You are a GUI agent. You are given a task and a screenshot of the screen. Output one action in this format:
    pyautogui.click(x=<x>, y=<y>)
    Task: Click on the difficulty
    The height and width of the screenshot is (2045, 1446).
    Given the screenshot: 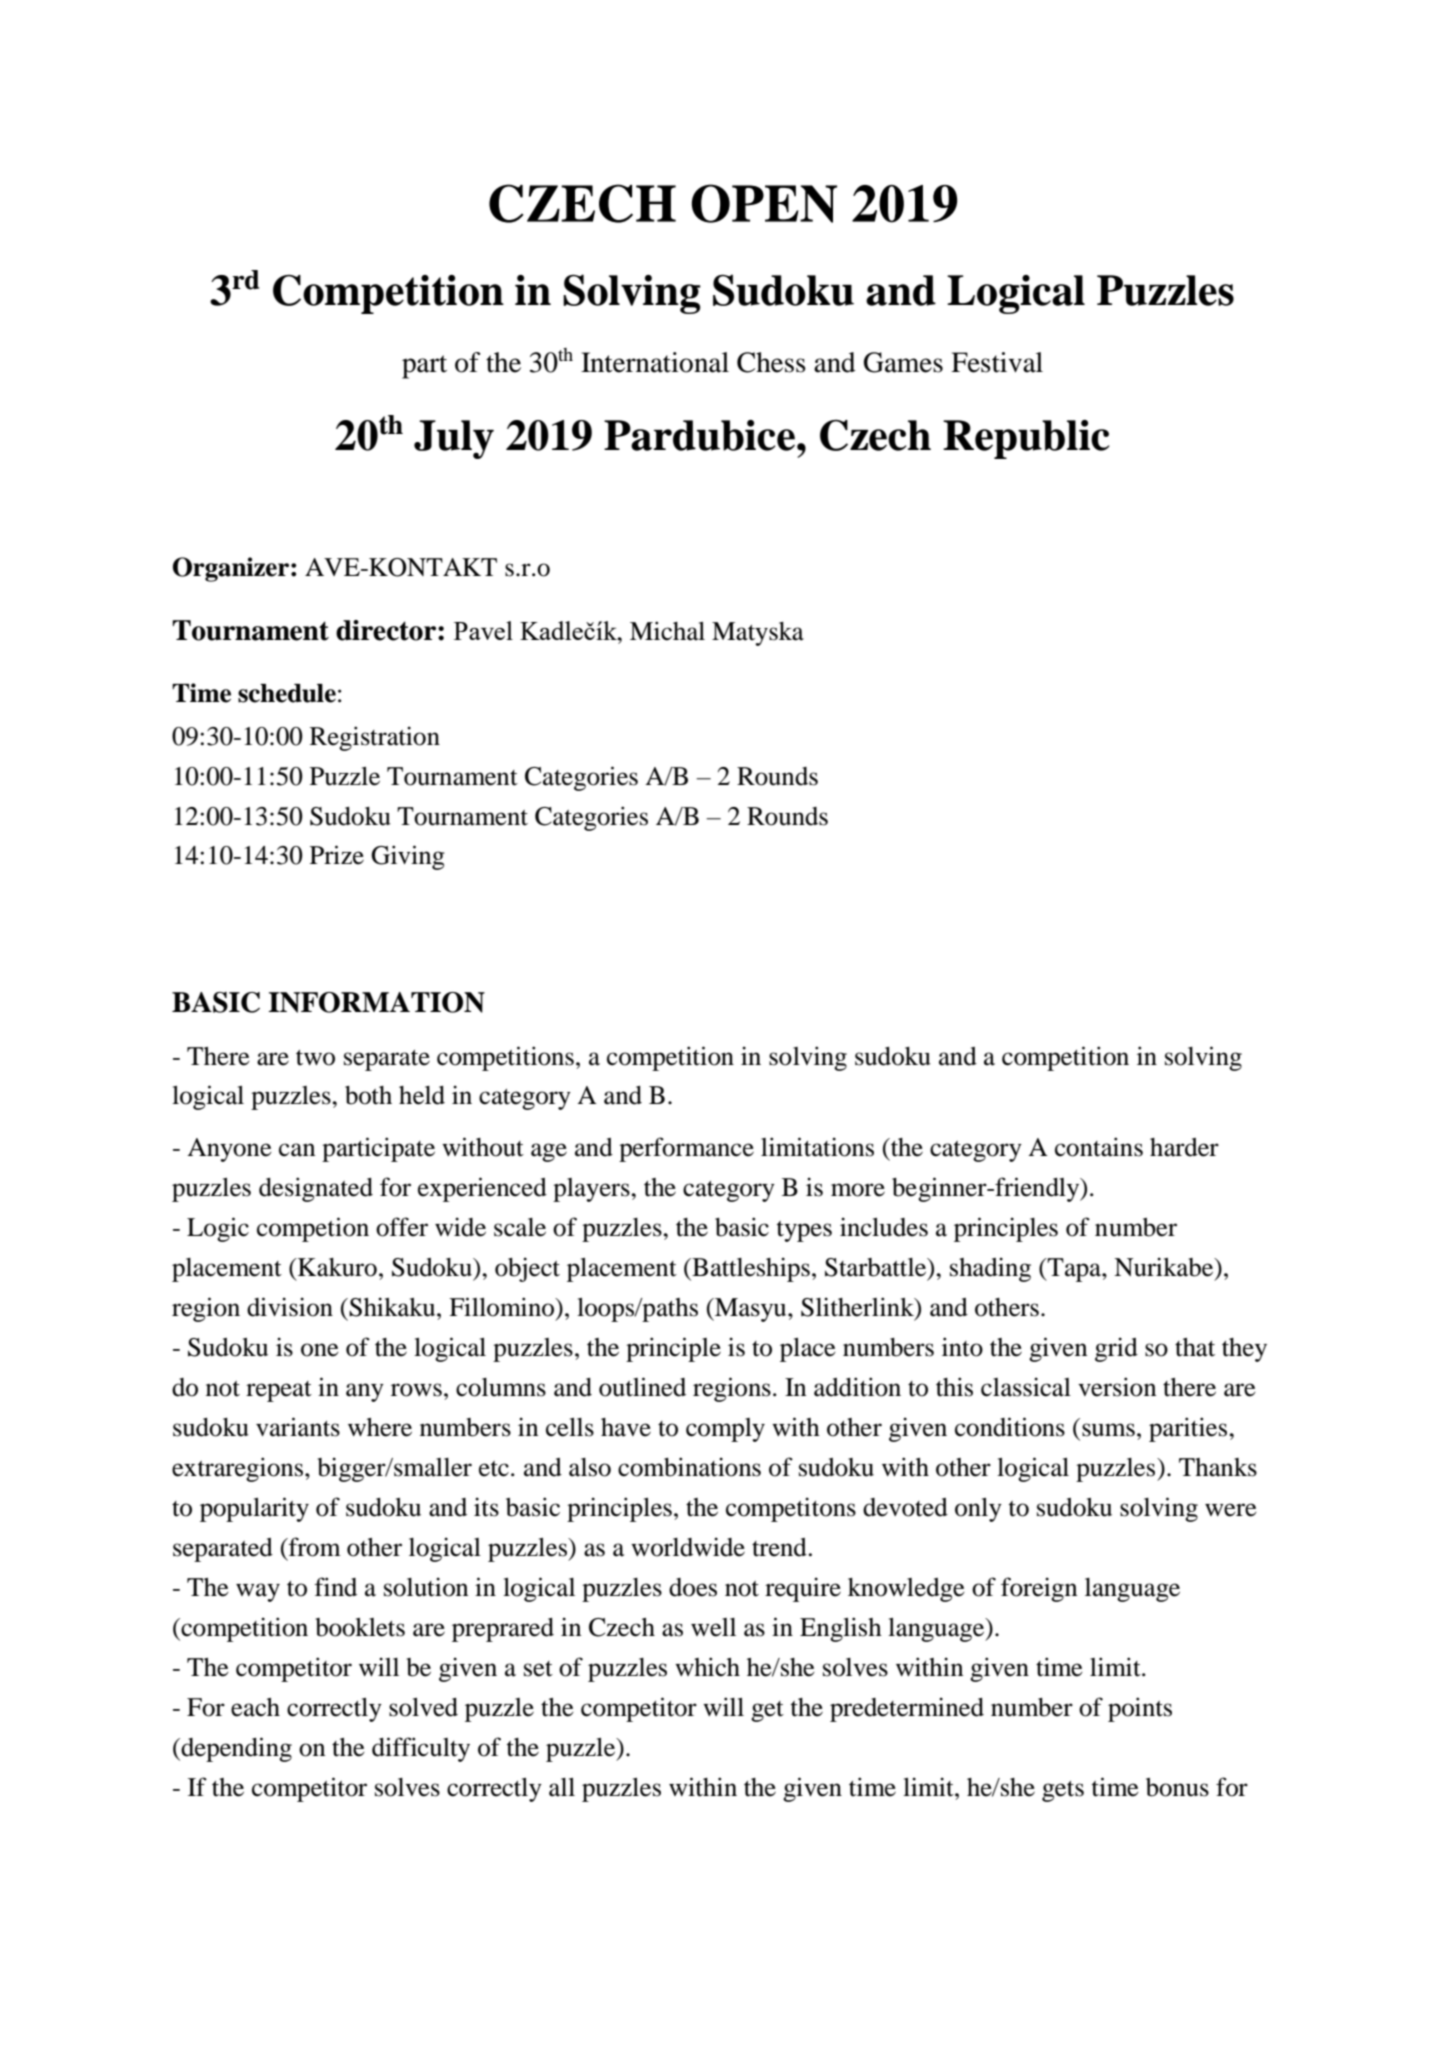 What is the action you would take?
    pyautogui.click(x=421, y=1749)
